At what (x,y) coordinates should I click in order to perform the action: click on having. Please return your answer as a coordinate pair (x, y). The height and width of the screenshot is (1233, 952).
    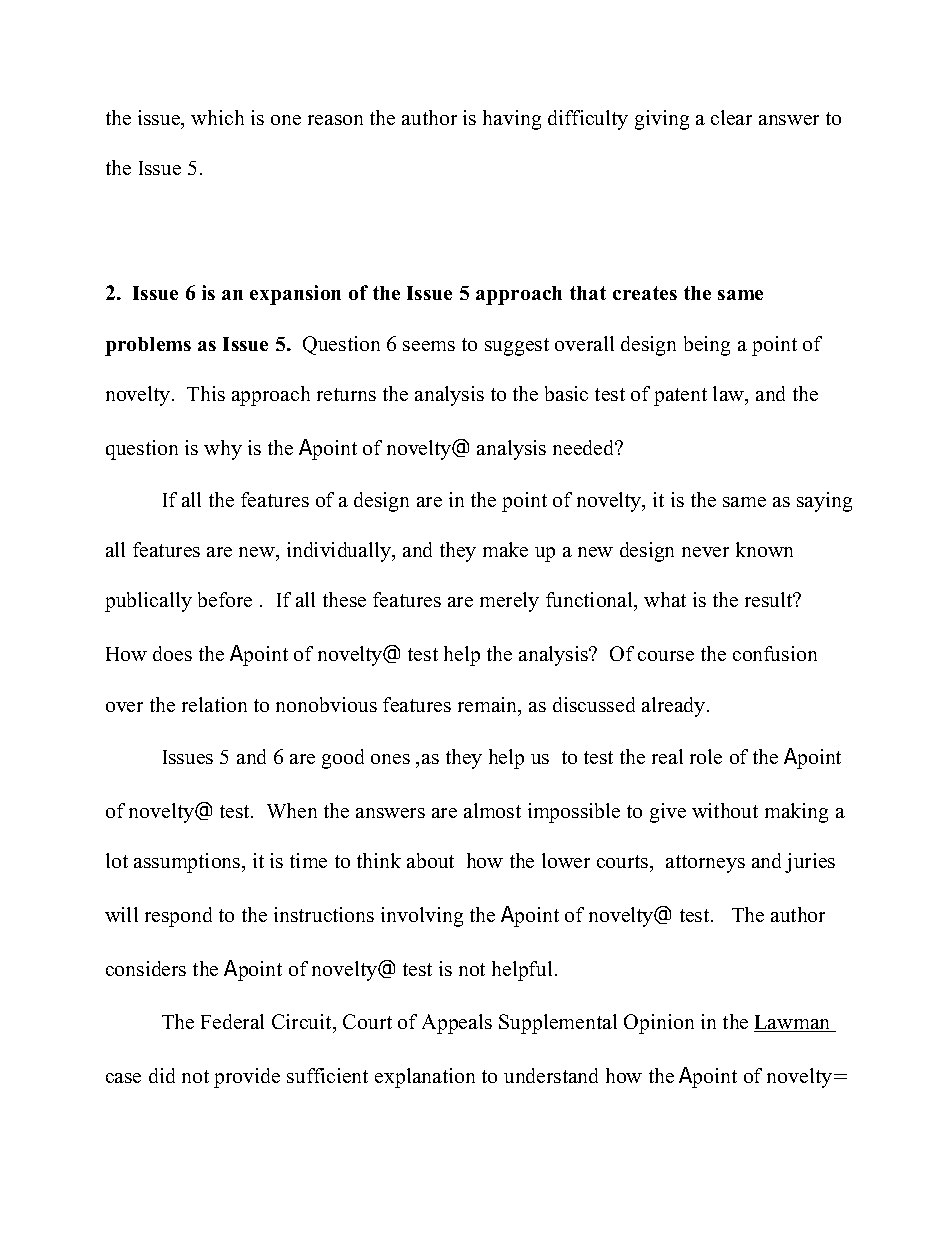
    Looking at the image, I should click on (512, 120).
